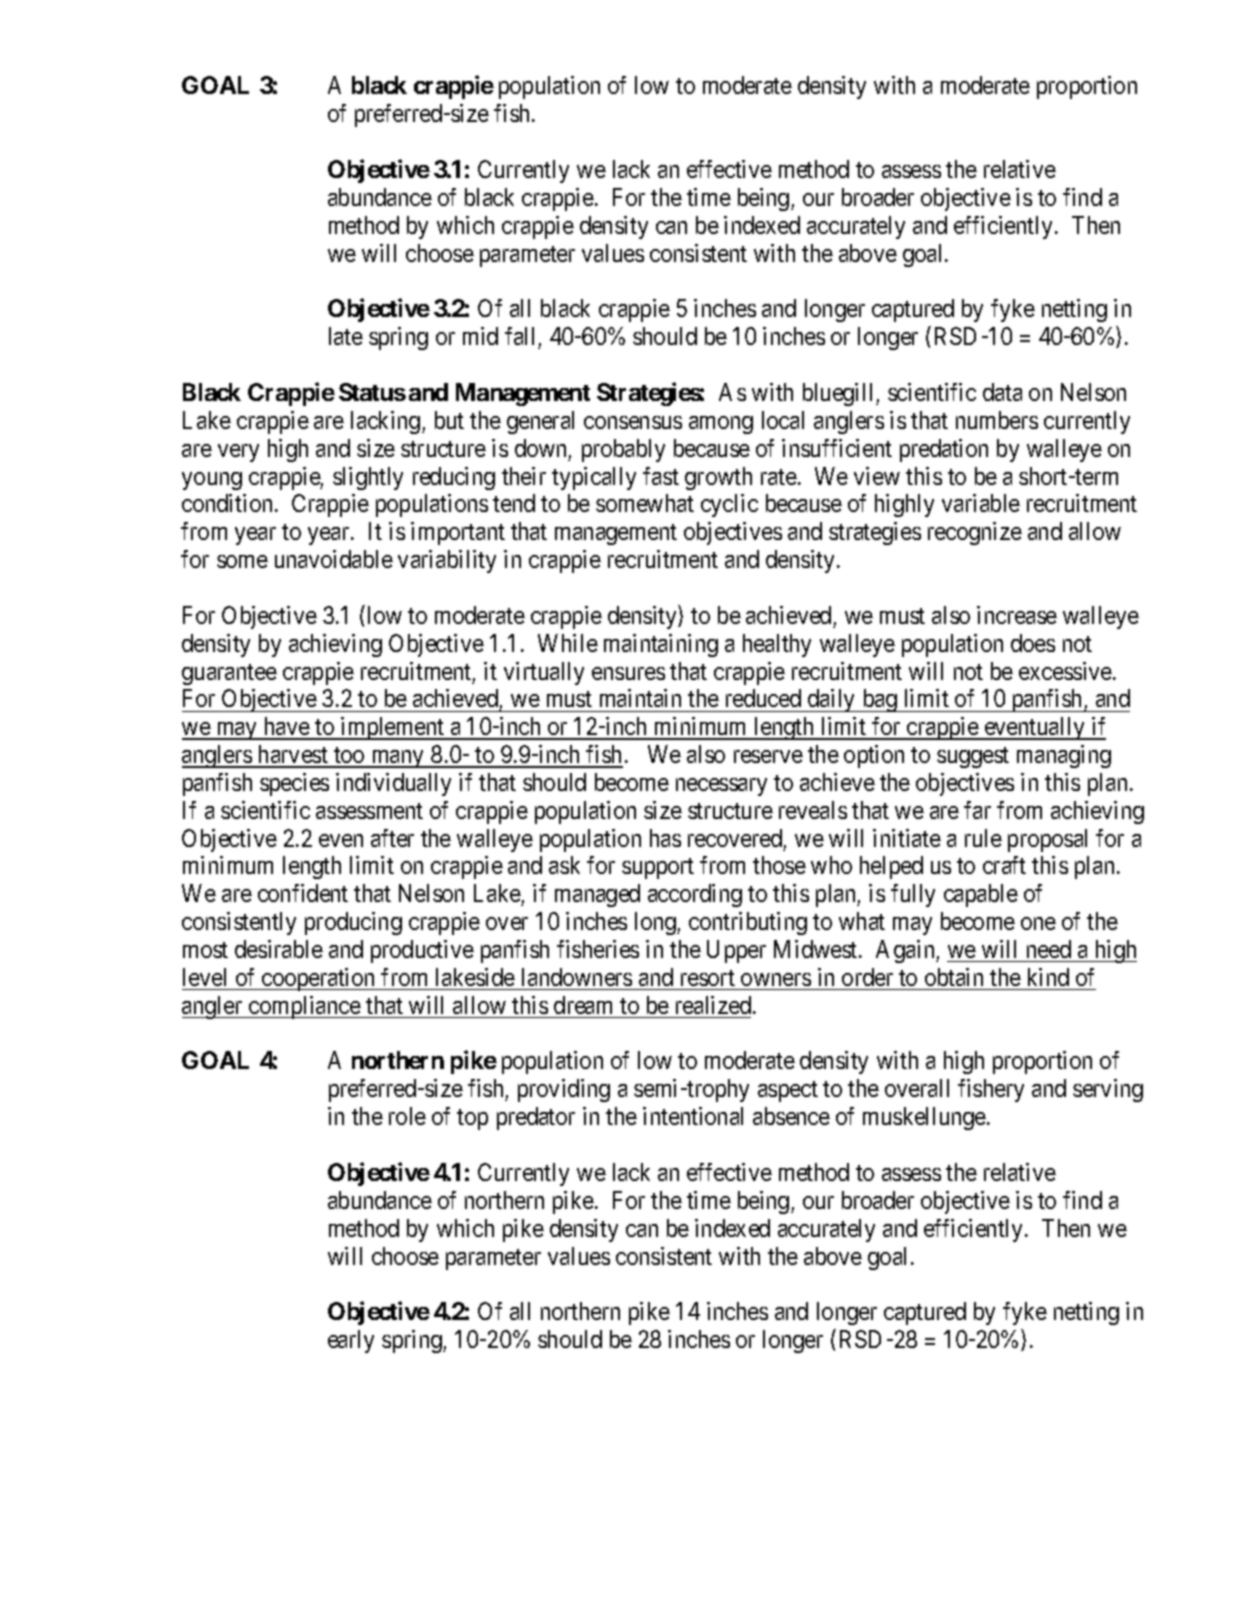 Image resolution: width=1236 pixels, height=1599 pixels. I want to click on has, so click(665, 838).
